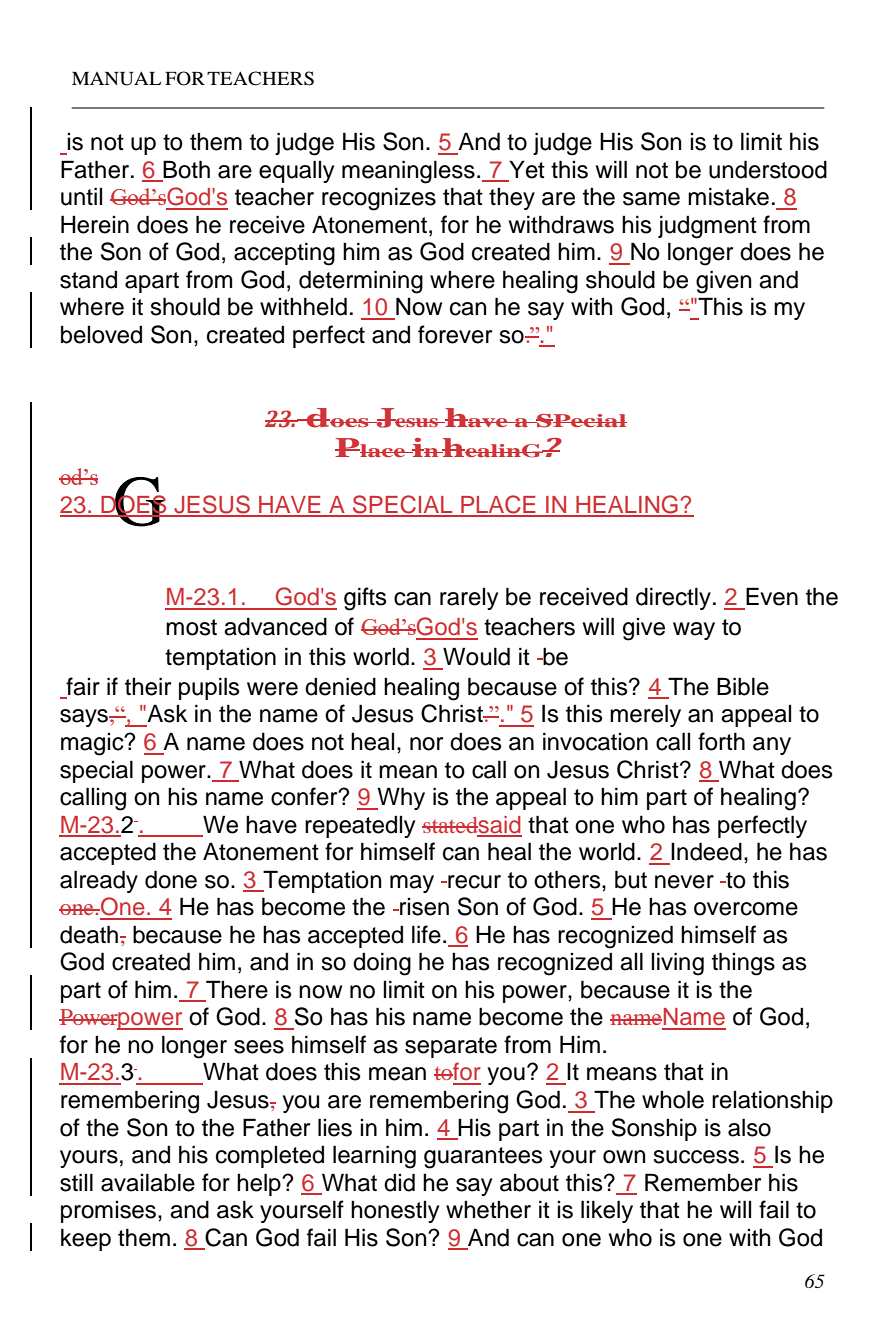 The width and height of the screenshot is (896, 1327). Describe the element at coordinates (148, 1182) in the screenshot. I see `available` at that location.
